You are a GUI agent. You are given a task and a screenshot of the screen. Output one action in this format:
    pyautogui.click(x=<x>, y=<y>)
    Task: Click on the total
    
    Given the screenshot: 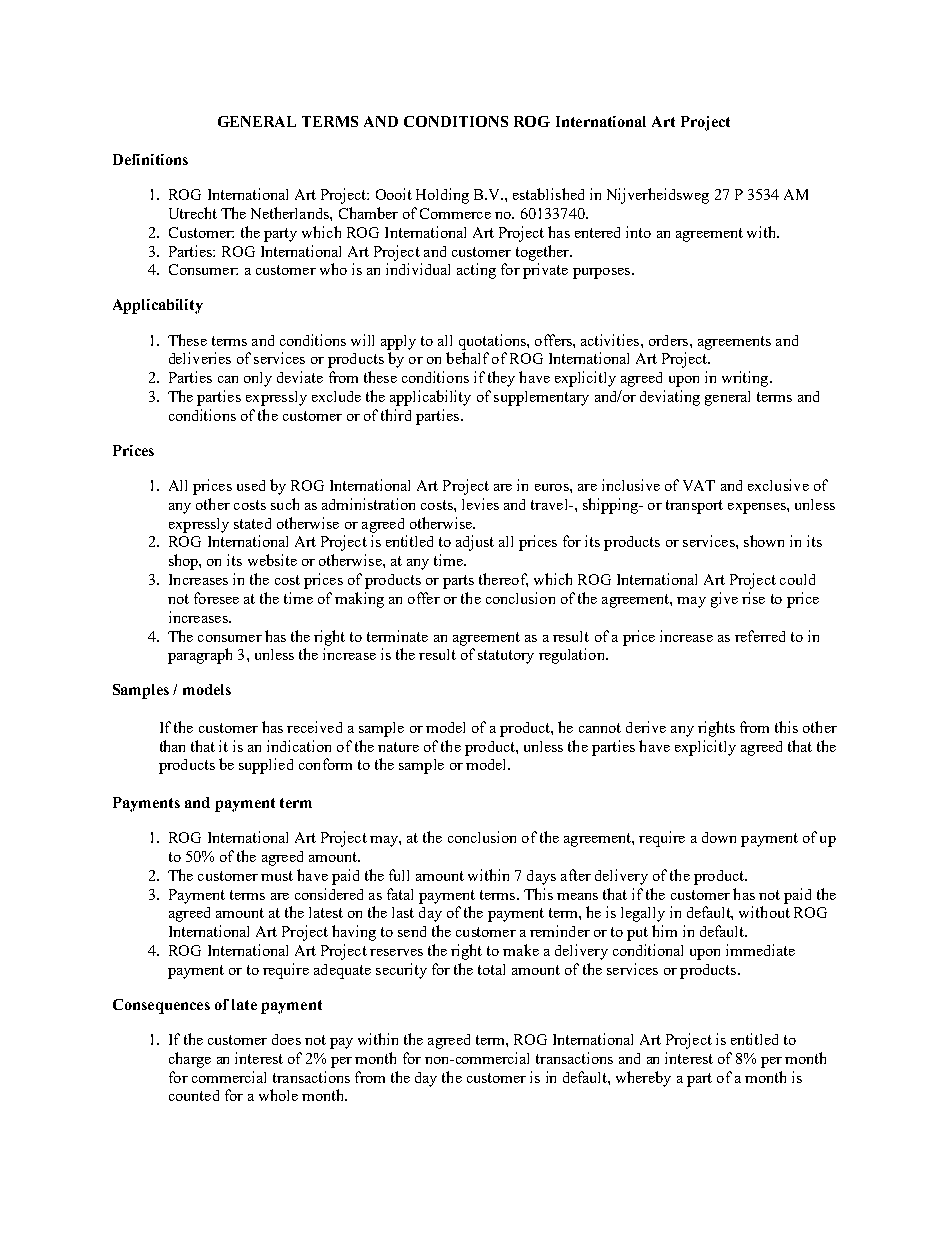 What is the action you would take?
    pyautogui.click(x=491, y=969)
